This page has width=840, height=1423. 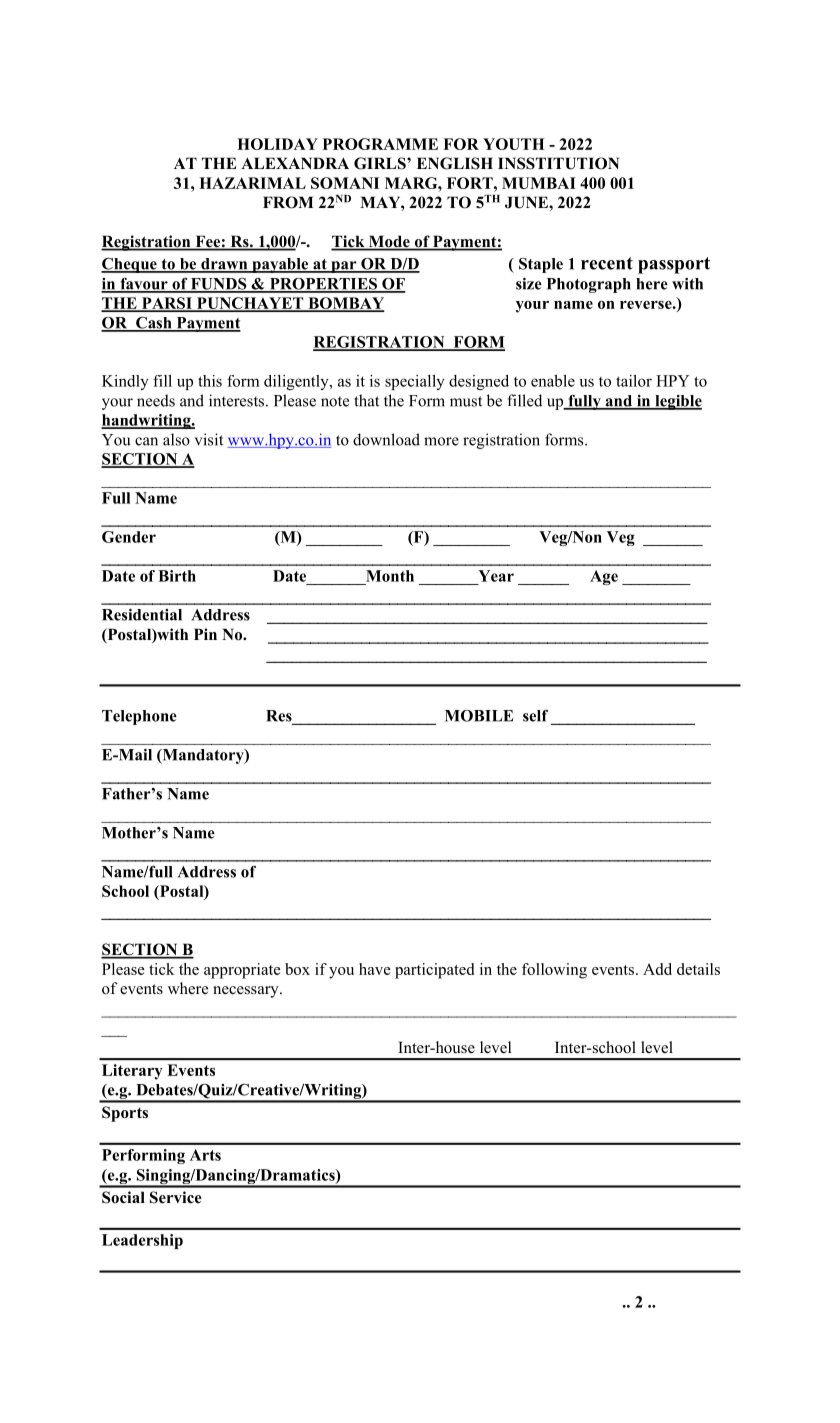 What do you see at coordinates (242, 971) in the page?
I see `appropriate` at bounding box center [242, 971].
